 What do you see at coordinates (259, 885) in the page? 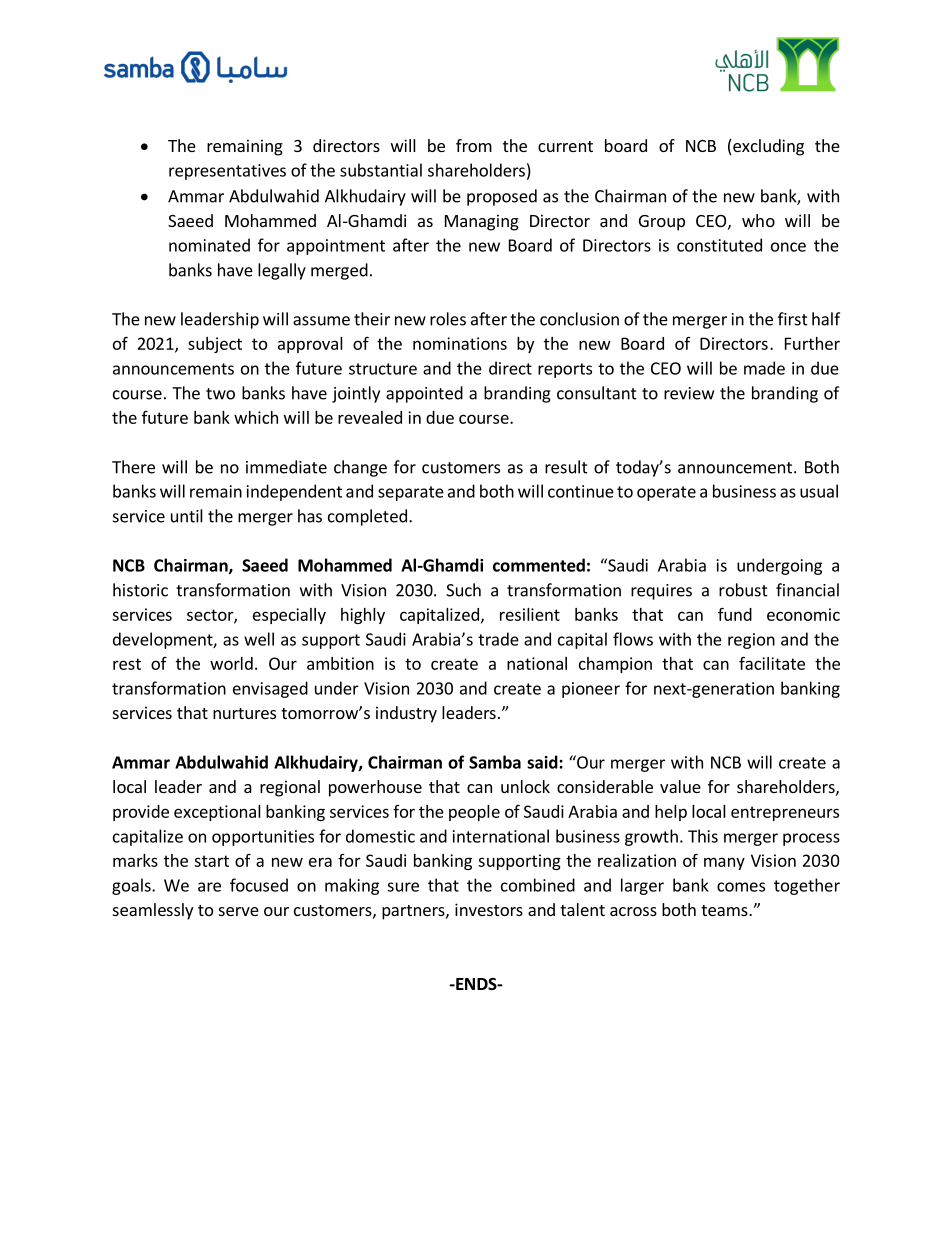
I see `focused` at bounding box center [259, 885].
